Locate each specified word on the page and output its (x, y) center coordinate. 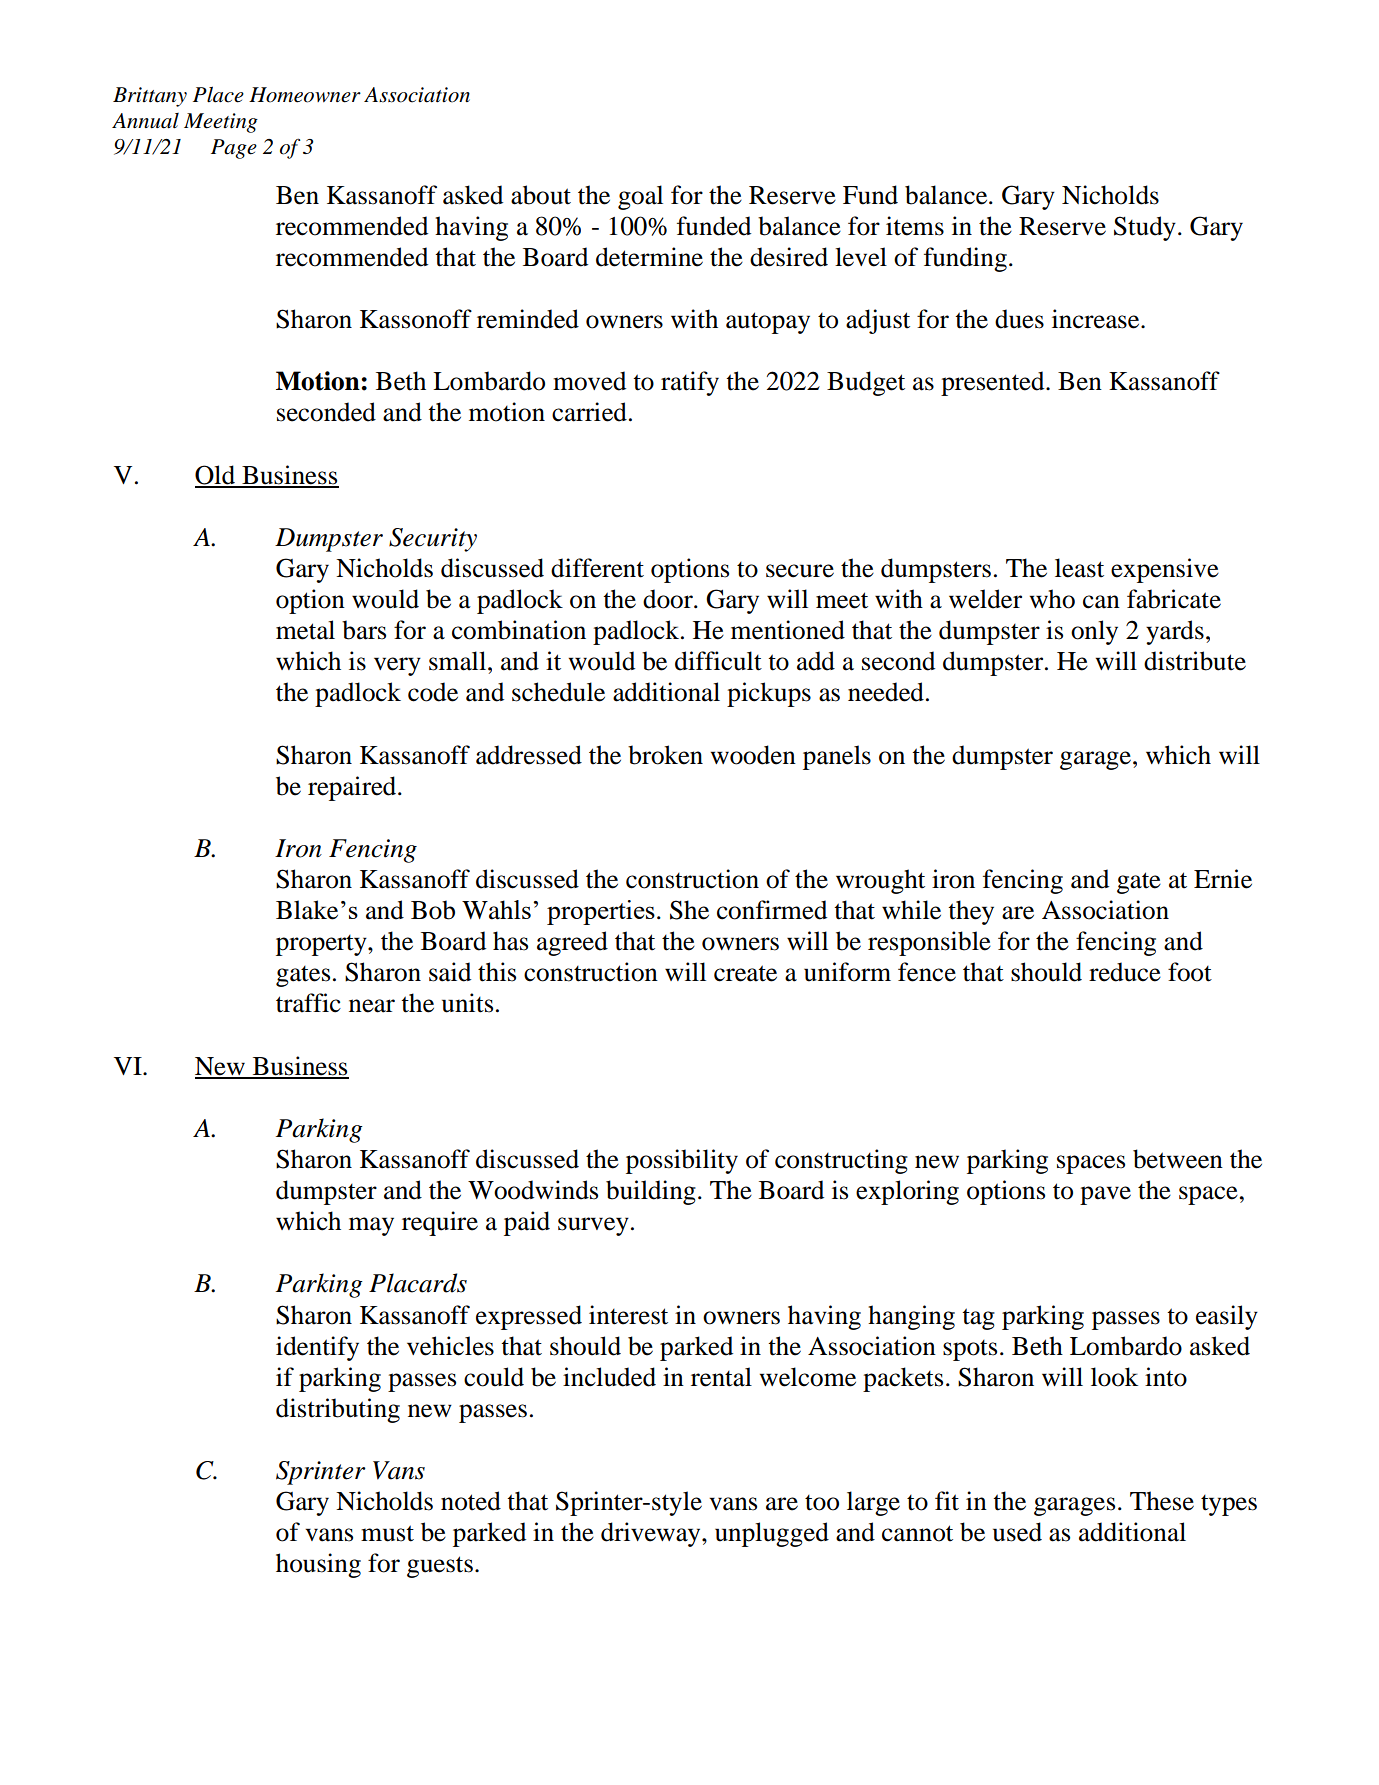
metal (305, 630)
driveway (652, 1534)
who (1052, 599)
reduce (1125, 972)
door (669, 599)
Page (234, 149)
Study (1145, 228)
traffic (308, 1003)
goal (640, 197)
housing (318, 1565)
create (745, 973)
